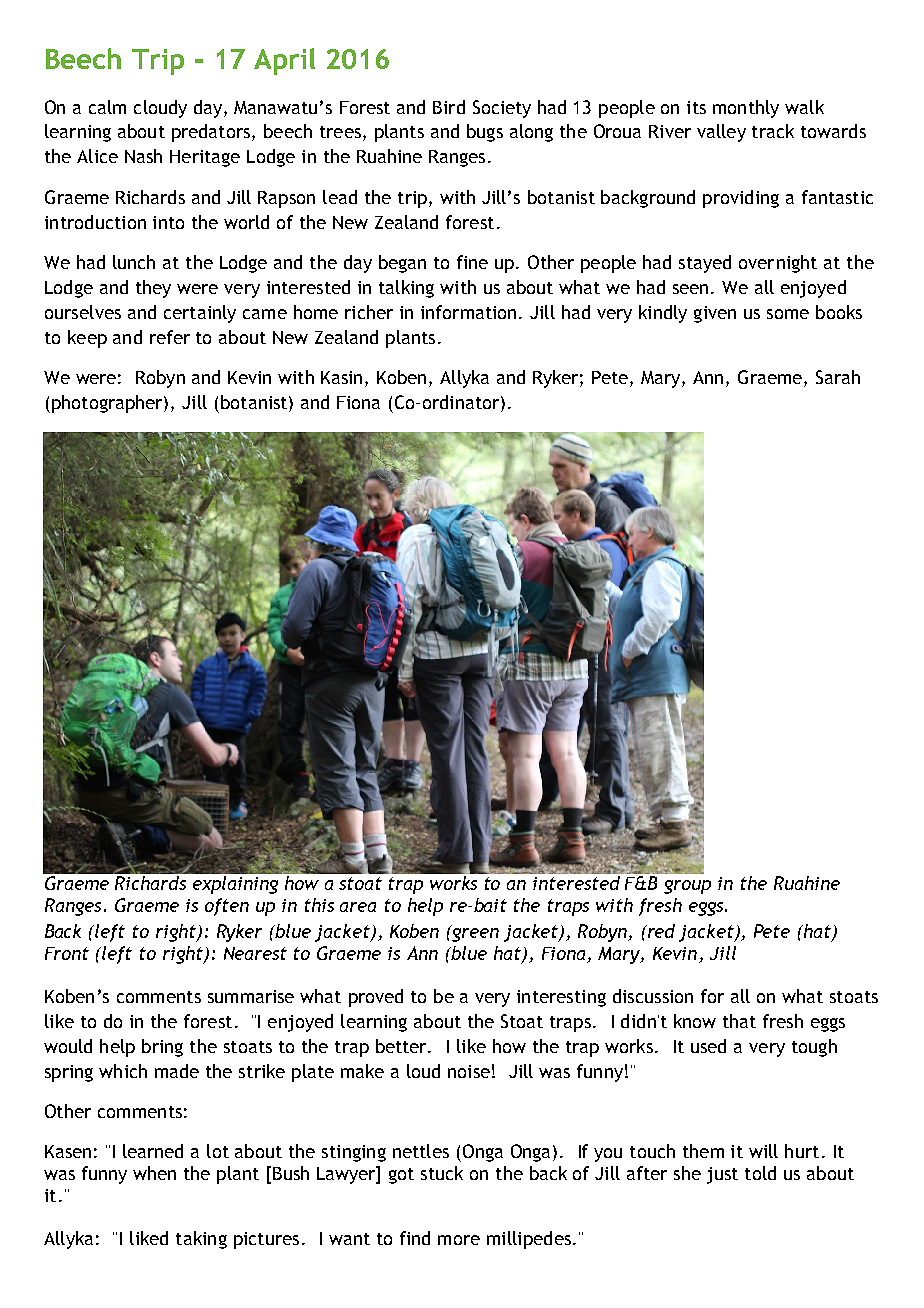 The height and width of the screenshot is (1308, 924). Describe the element at coordinates (474, 933) in the screenshot. I see `green` at that location.
